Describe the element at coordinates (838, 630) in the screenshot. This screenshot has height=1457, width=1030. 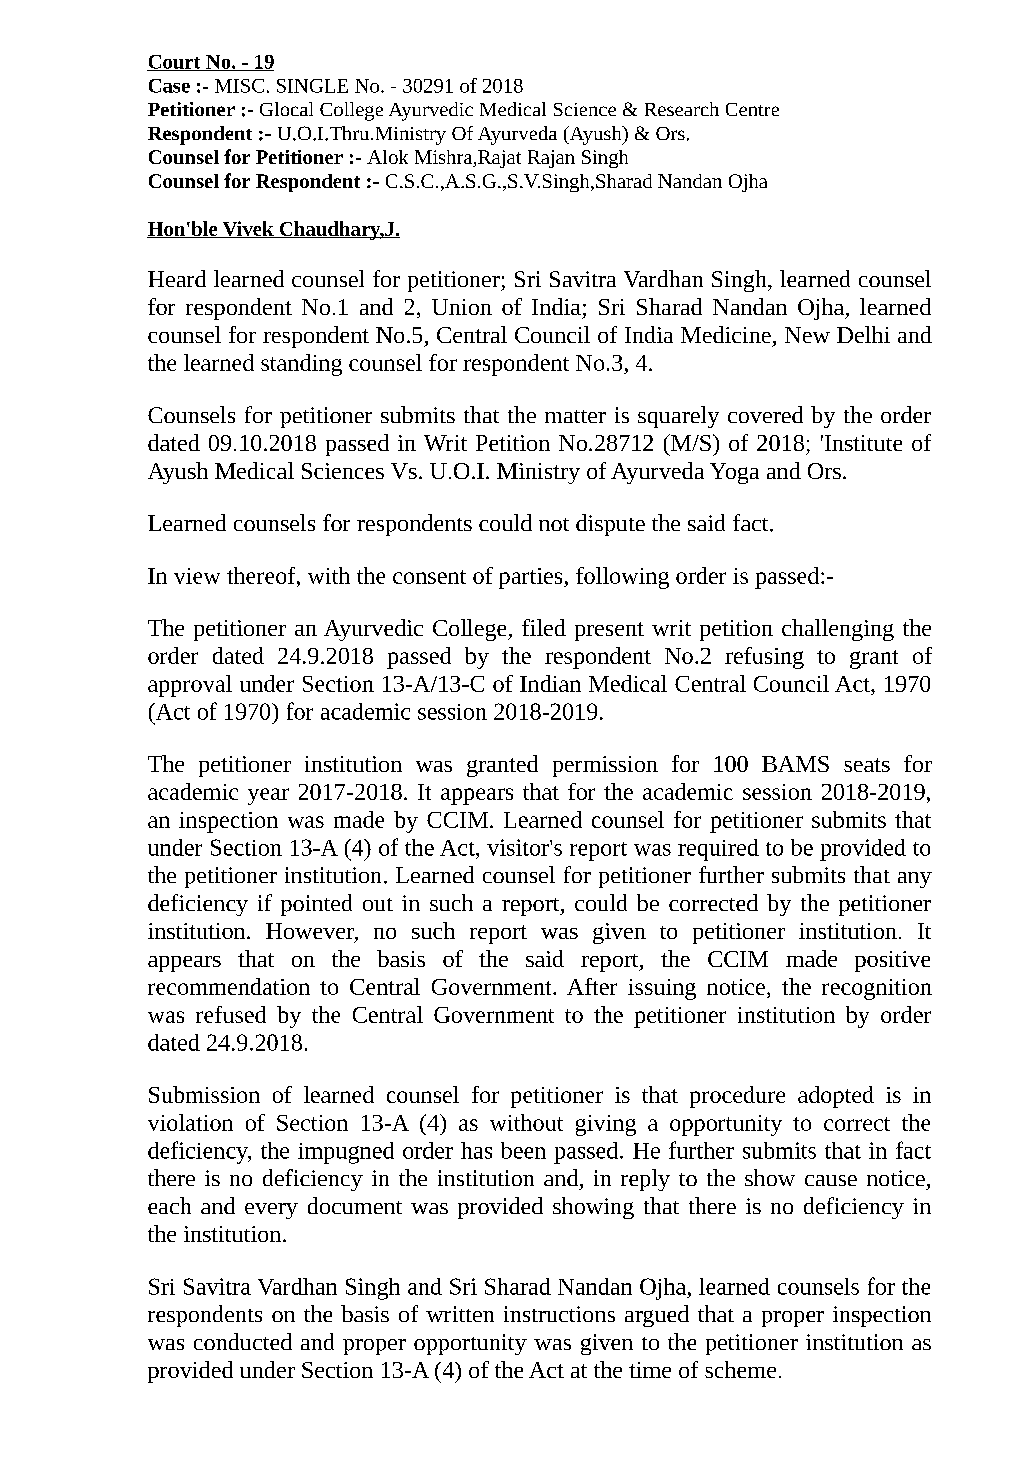
I see `challenging` at that location.
